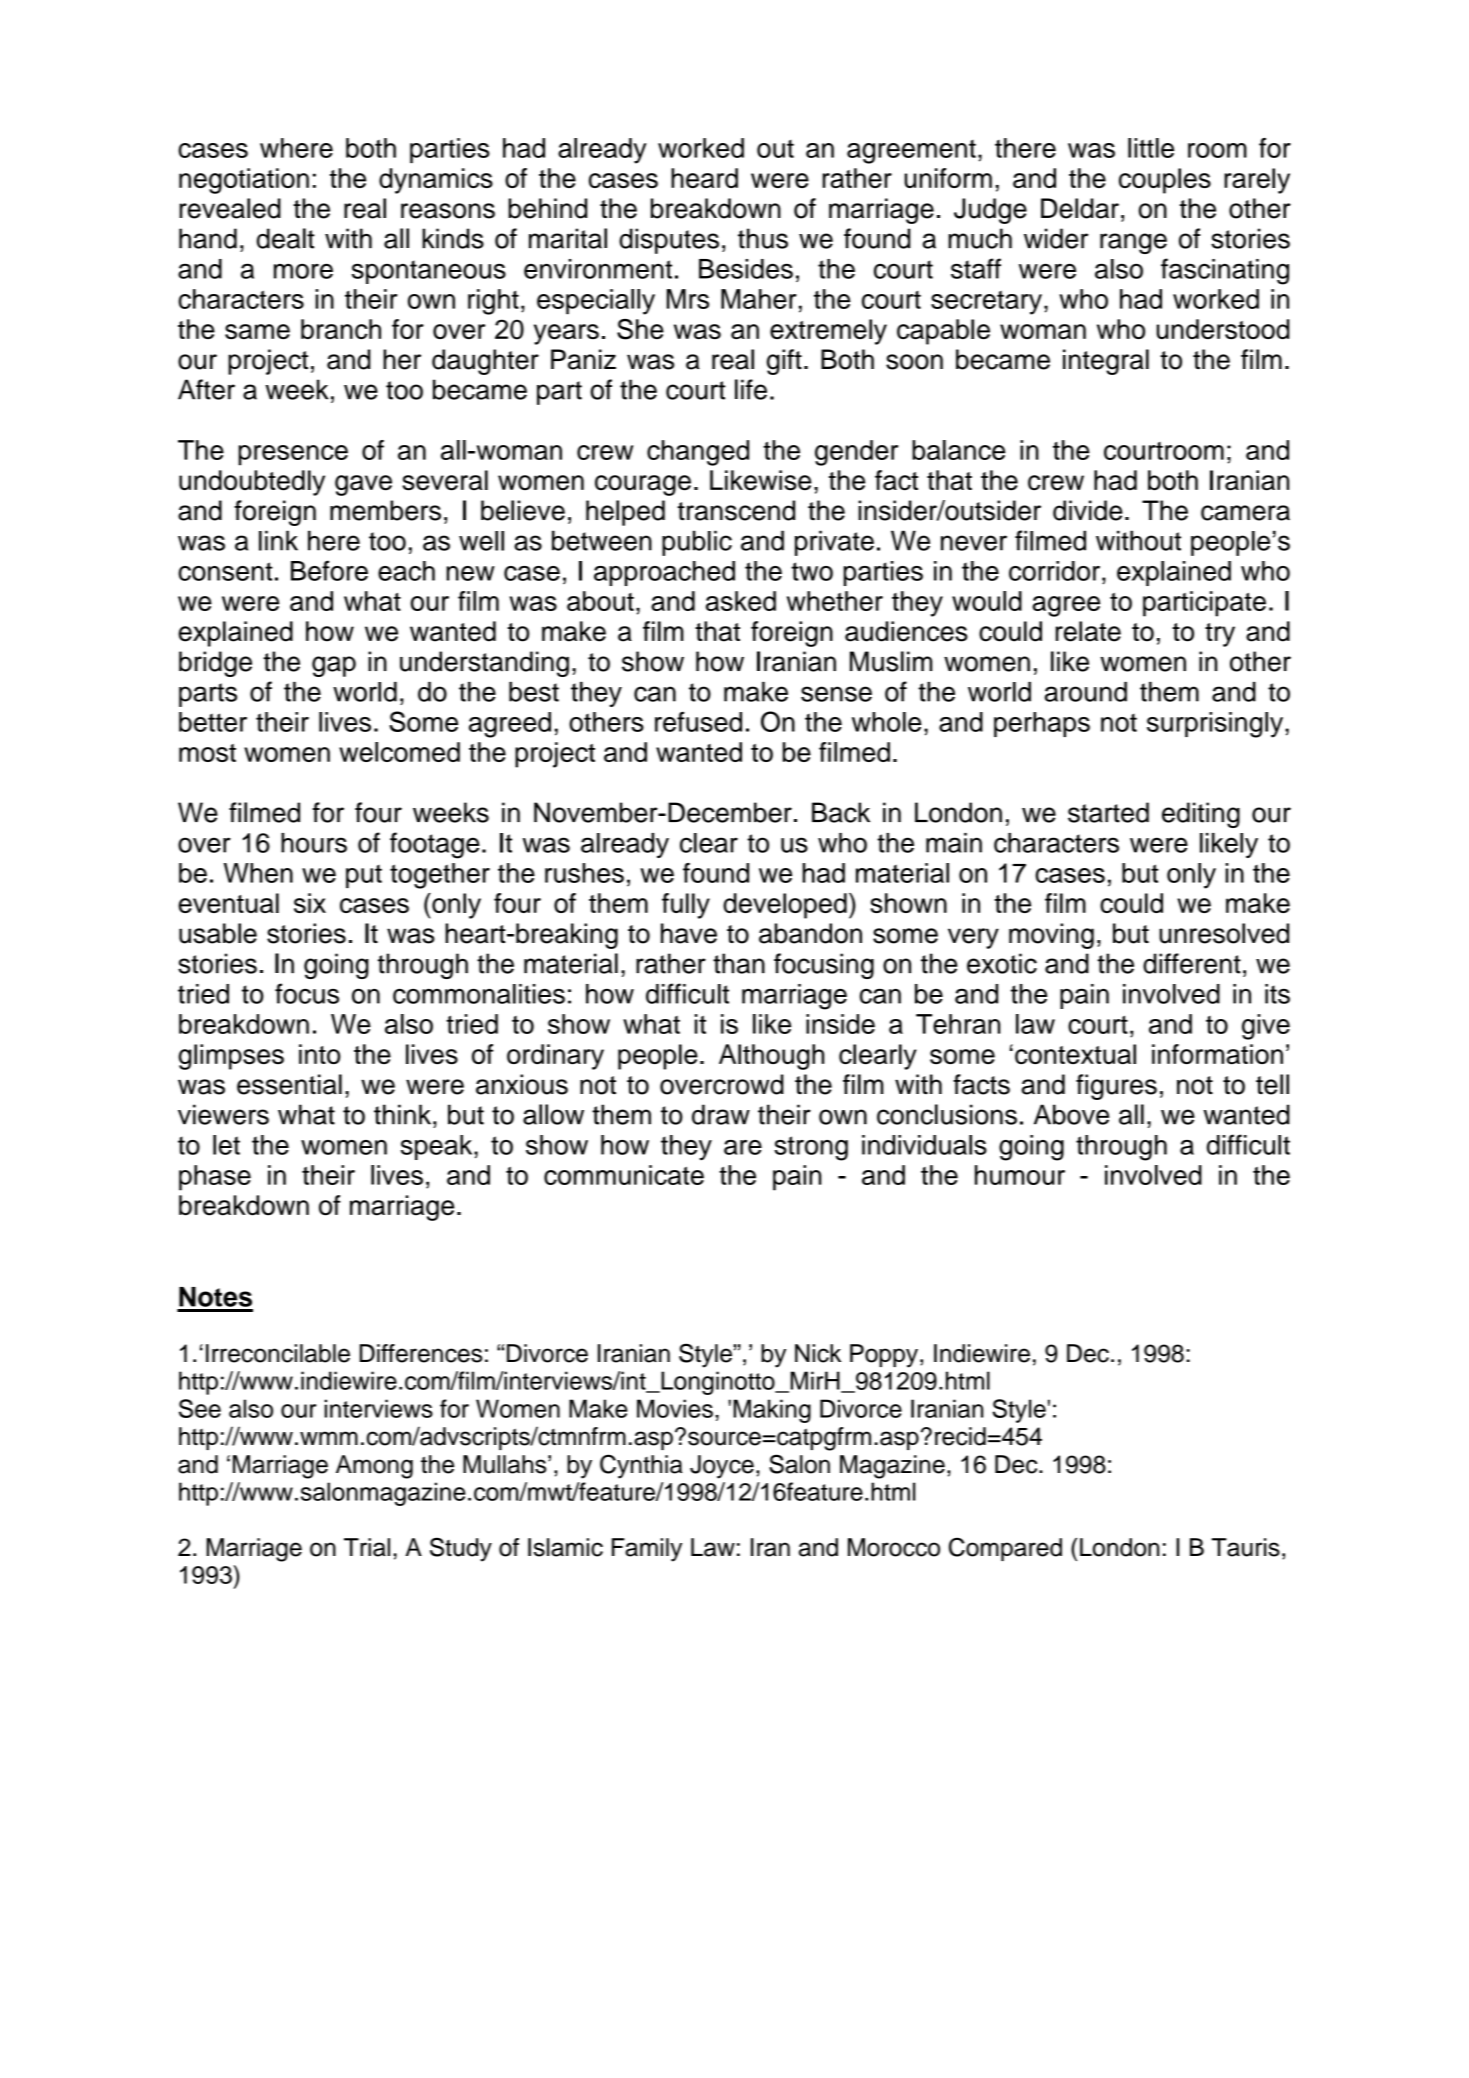 The width and height of the screenshot is (1469, 2078). Describe the element at coordinates (293, 455) in the screenshot. I see `presence` at that location.
